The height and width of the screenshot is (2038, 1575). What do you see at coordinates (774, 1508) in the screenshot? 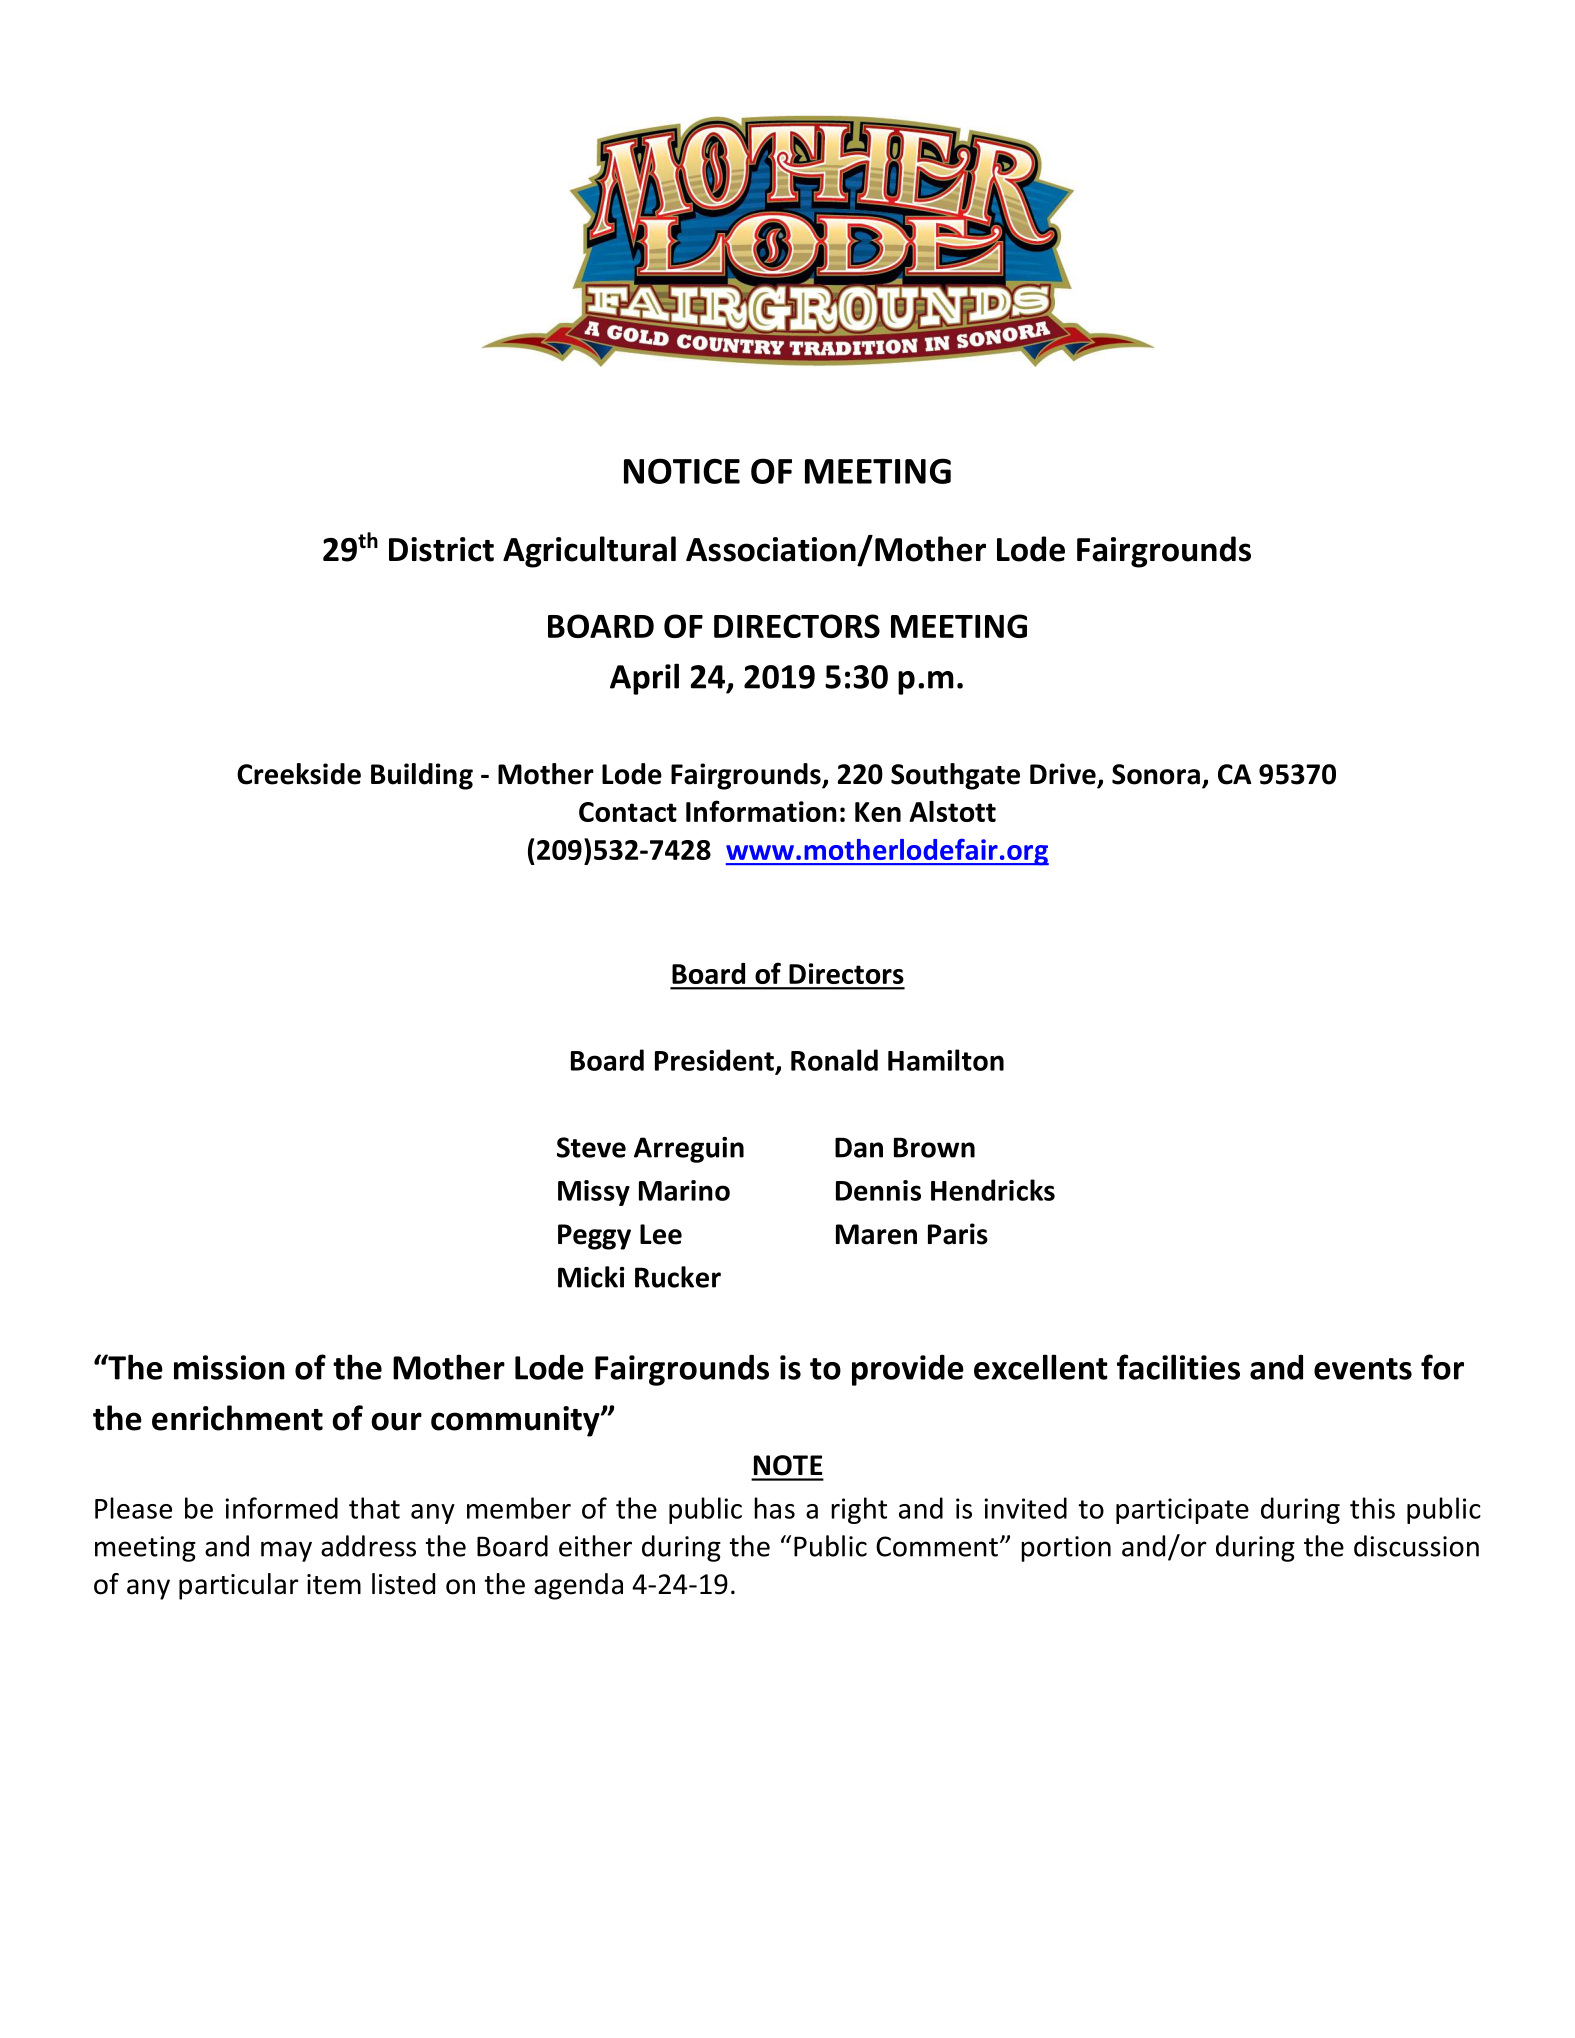
I see `has` at bounding box center [774, 1508].
